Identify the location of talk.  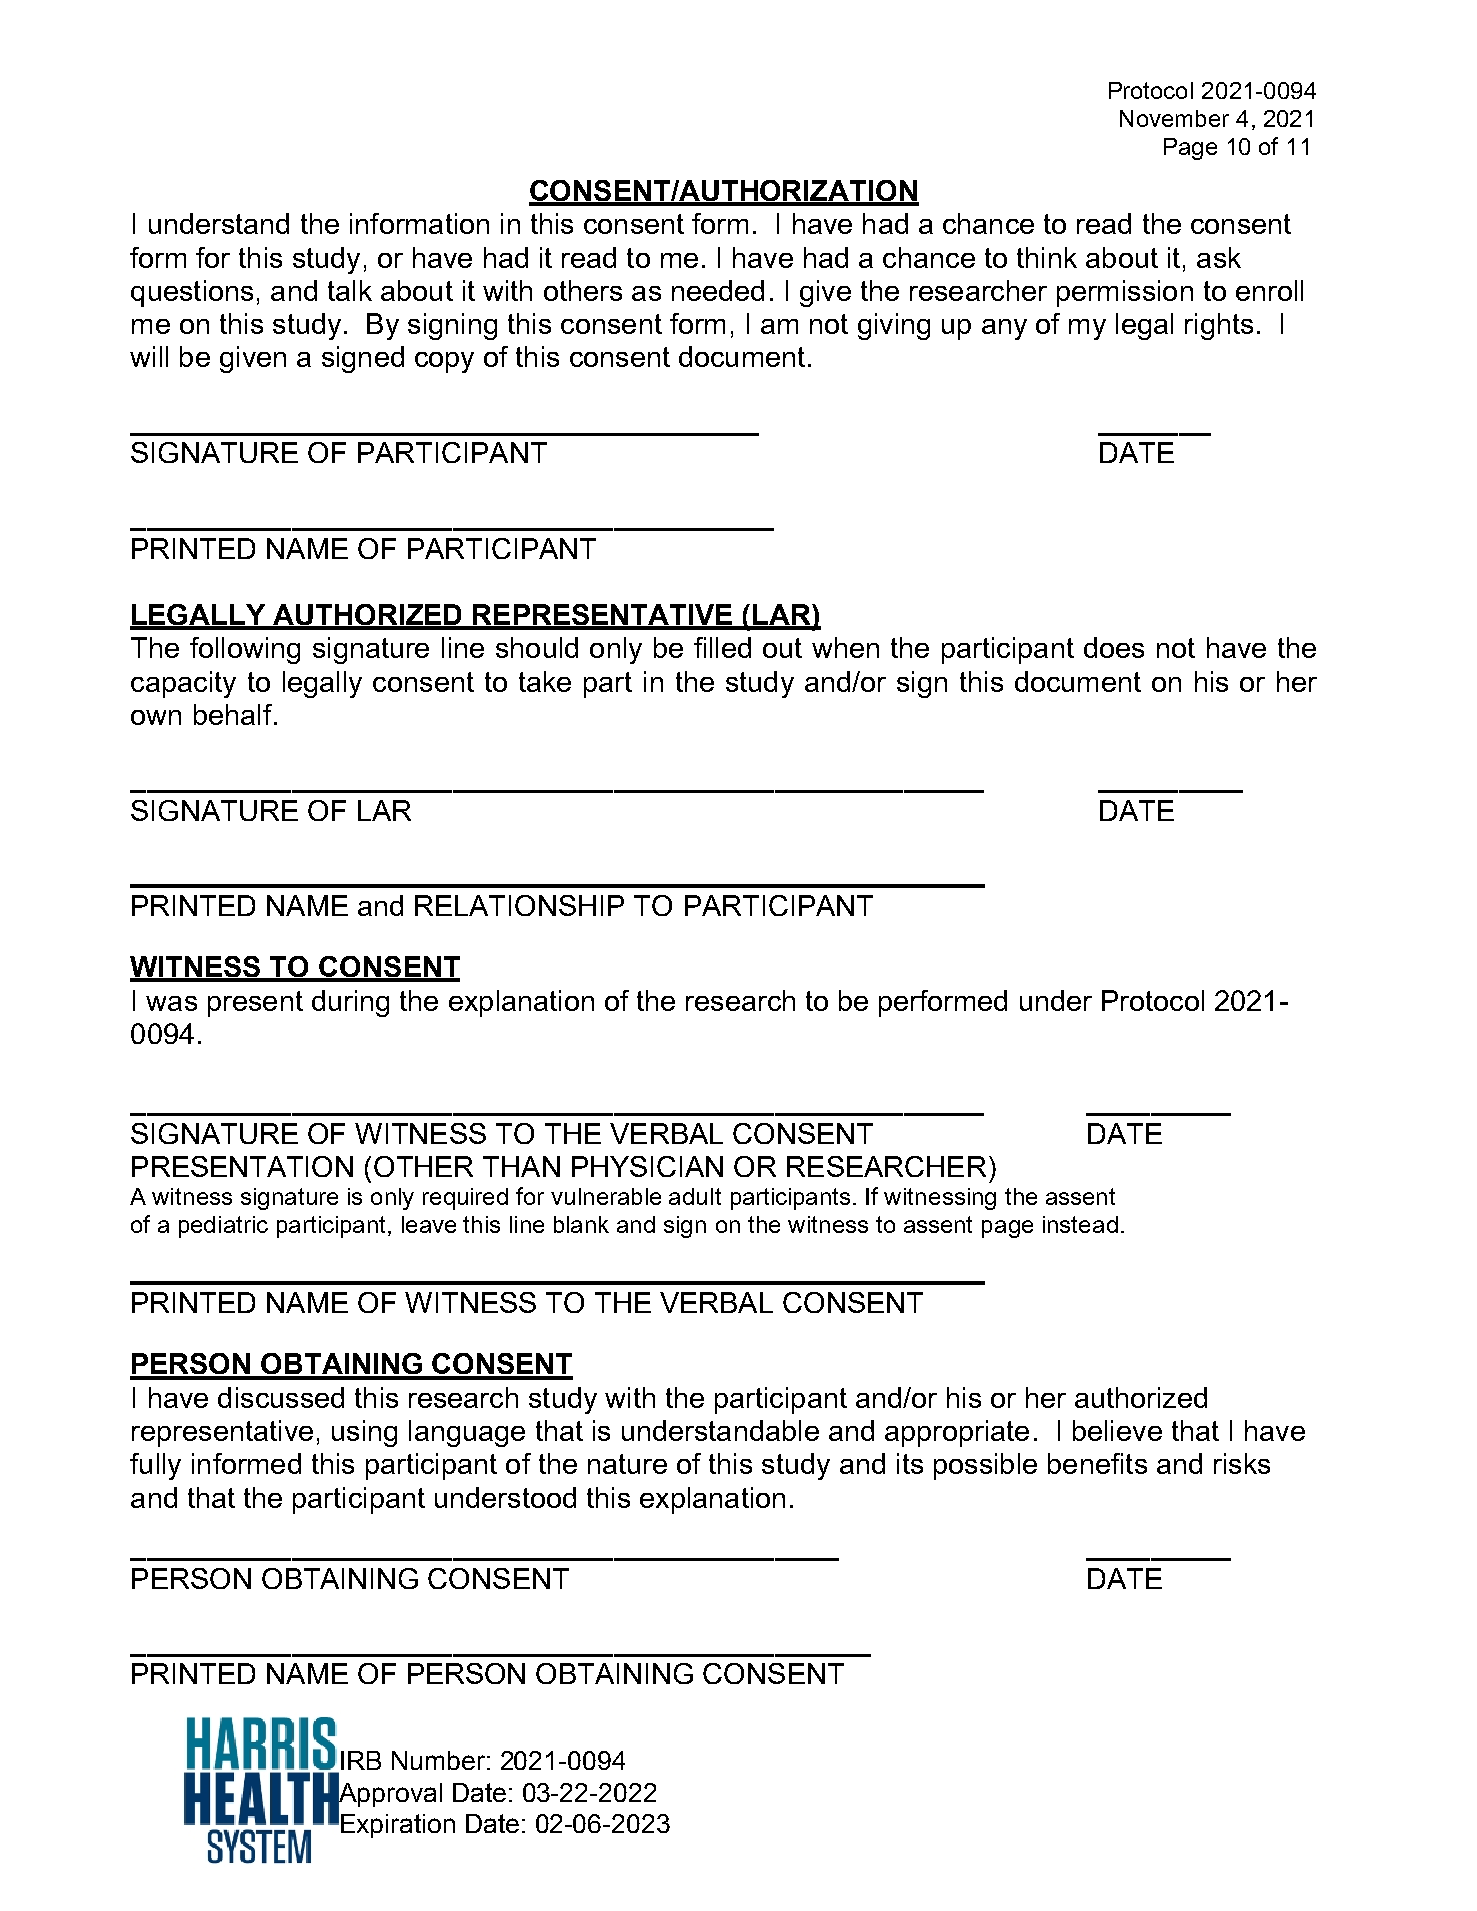
(350, 290).
